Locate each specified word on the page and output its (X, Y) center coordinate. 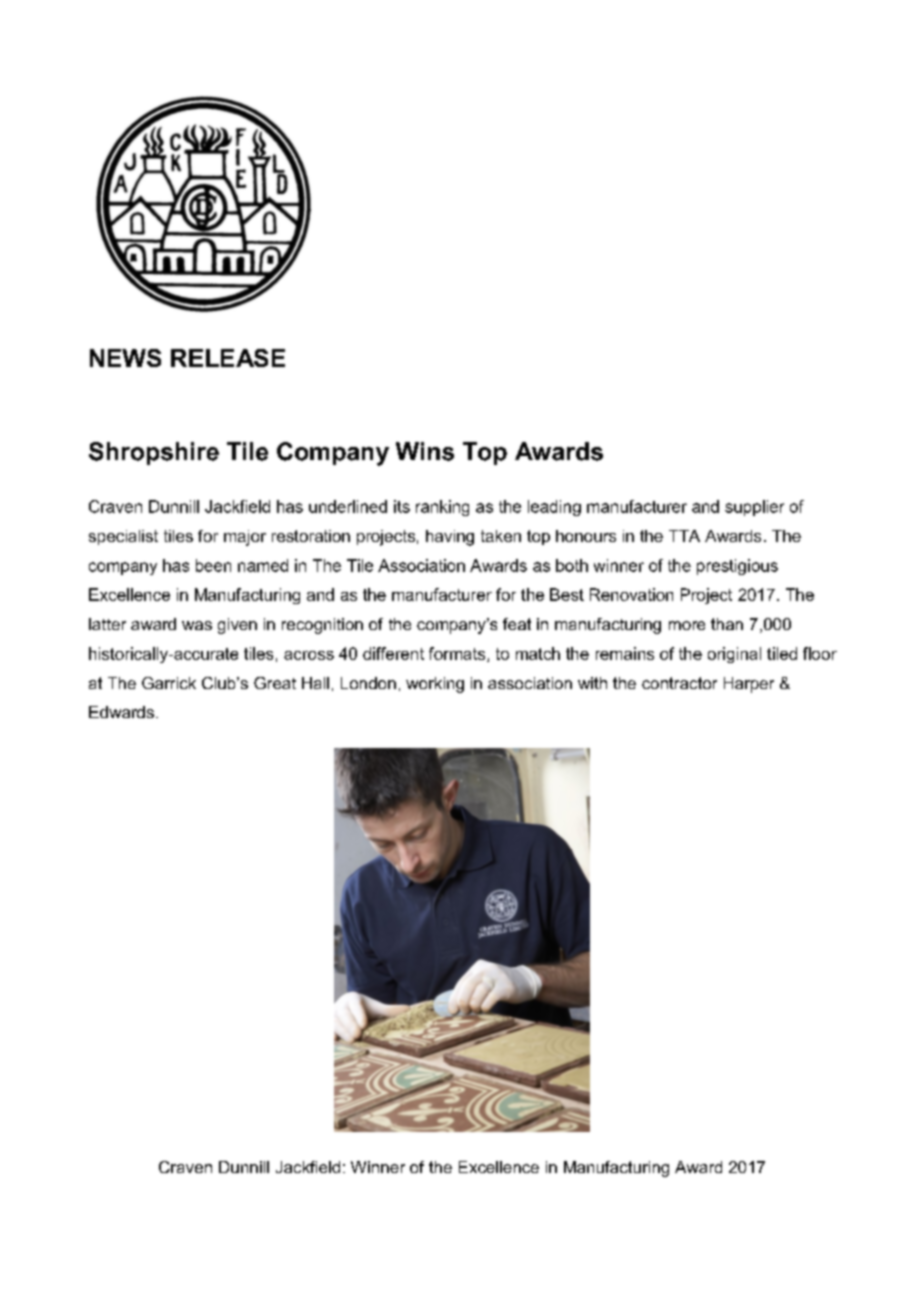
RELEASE (228, 358)
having (450, 538)
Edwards (121, 712)
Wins (425, 451)
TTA (684, 536)
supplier (754, 508)
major (245, 538)
